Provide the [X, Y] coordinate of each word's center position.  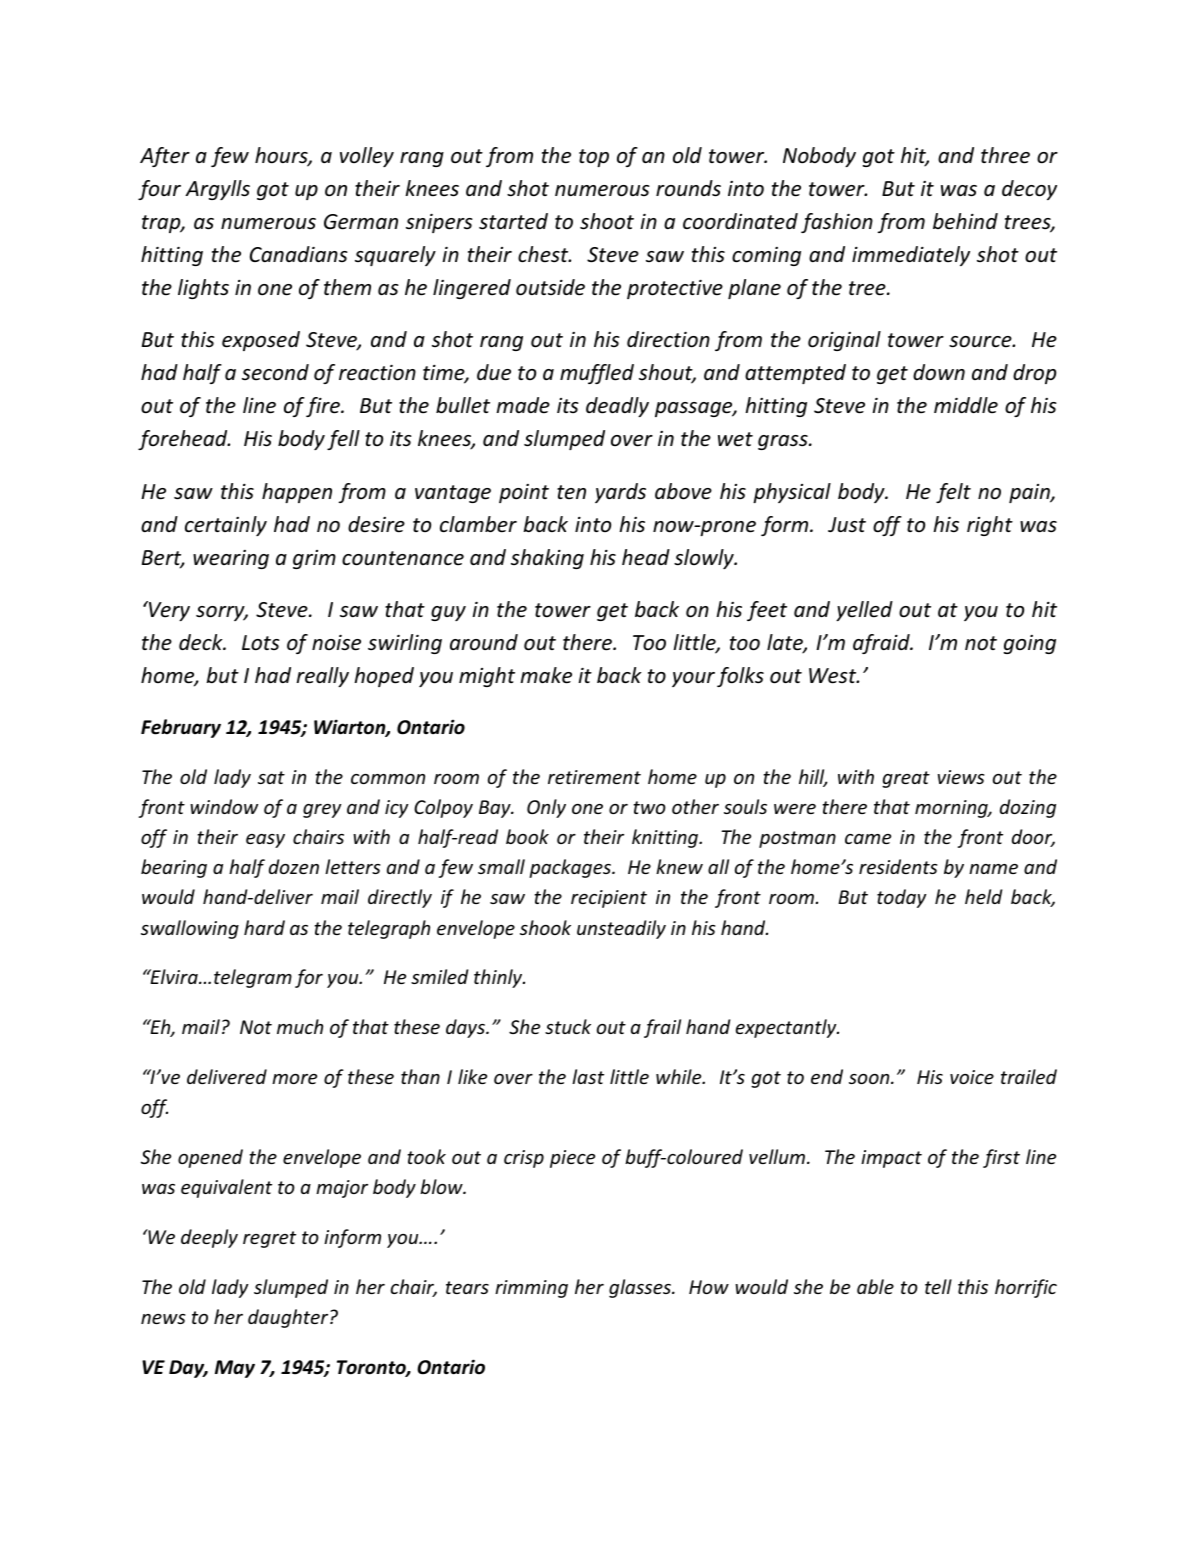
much [300, 1026]
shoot [607, 221]
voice [972, 1077]
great [906, 779]
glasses [641, 1288]
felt [953, 493]
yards [620, 493]
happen [297, 493]
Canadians [299, 254]
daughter [289, 1318]
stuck [568, 1026]
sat [271, 777]
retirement [594, 777]
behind [965, 221]
